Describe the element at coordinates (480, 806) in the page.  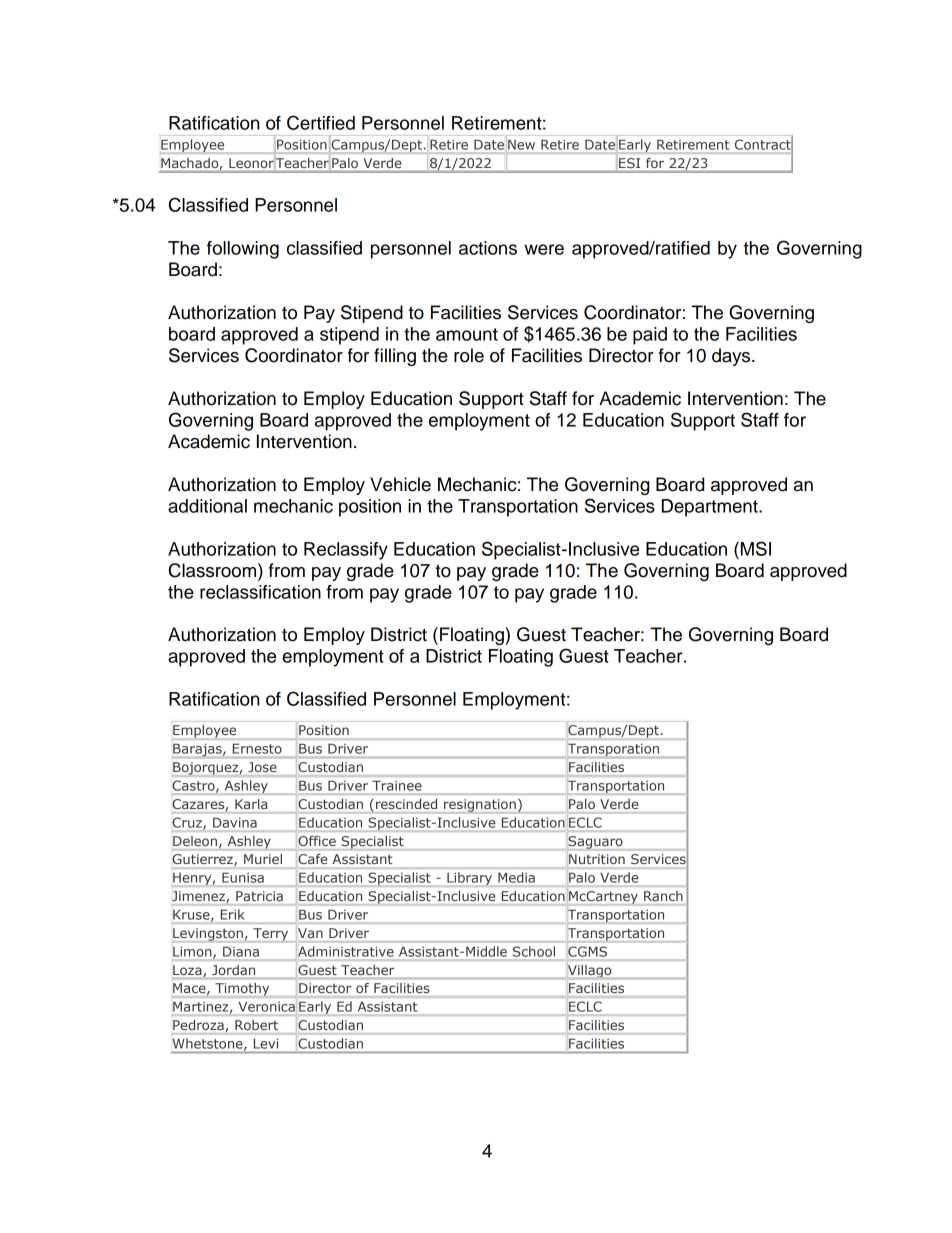
I see `resignation` at that location.
